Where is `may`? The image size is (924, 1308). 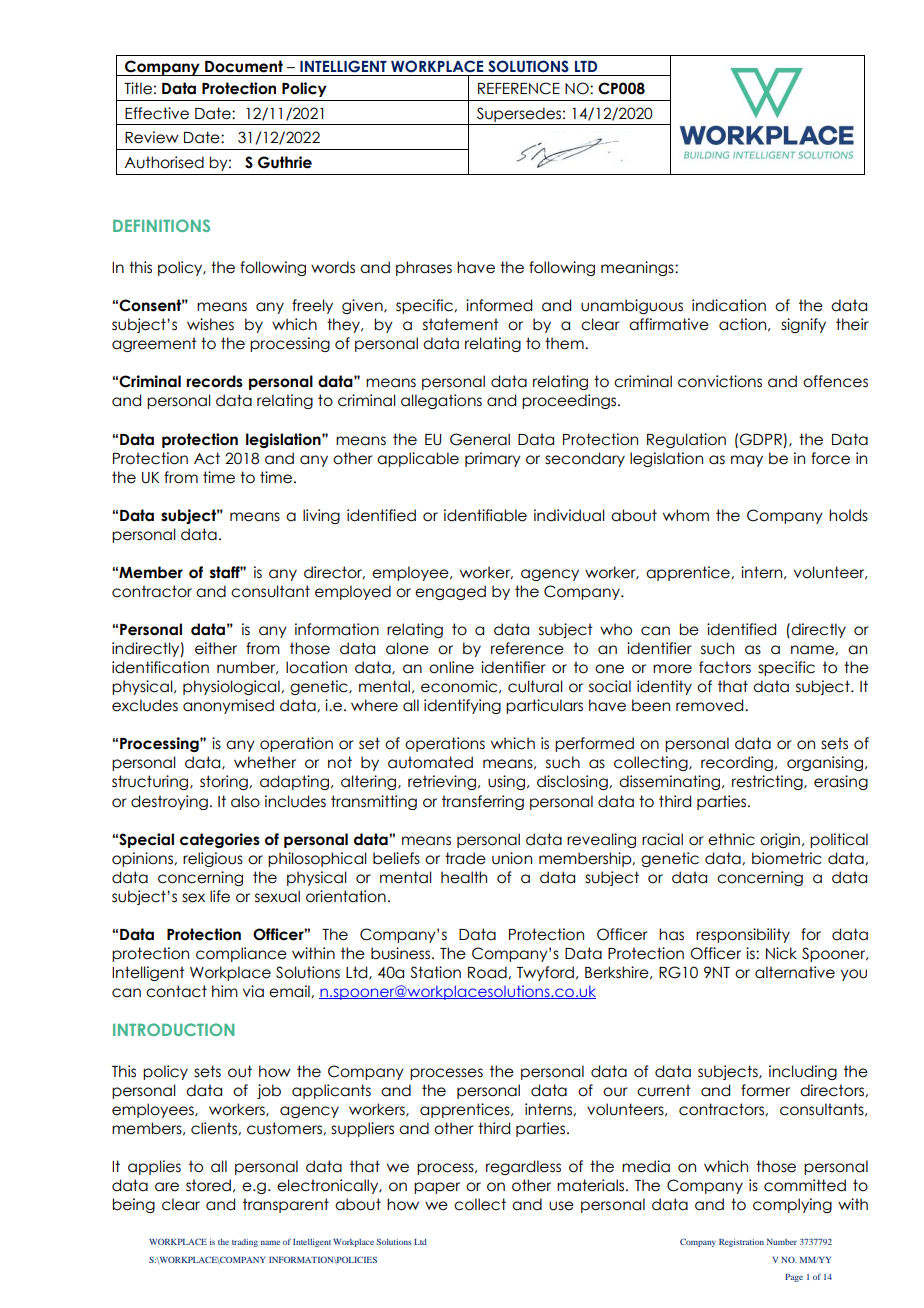 may is located at coordinates (747, 461).
